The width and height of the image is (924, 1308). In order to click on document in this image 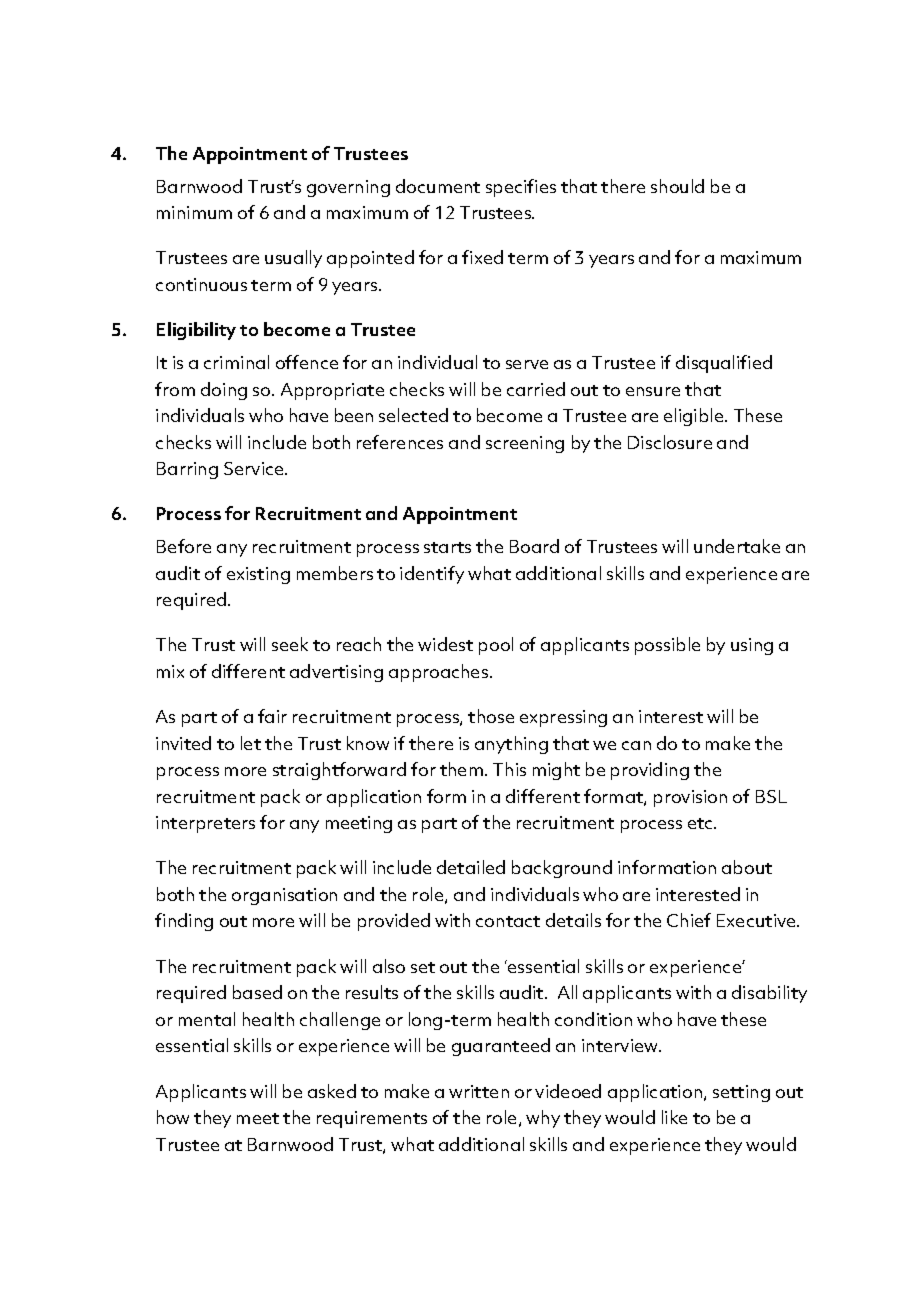, I will do `click(438, 186)`.
